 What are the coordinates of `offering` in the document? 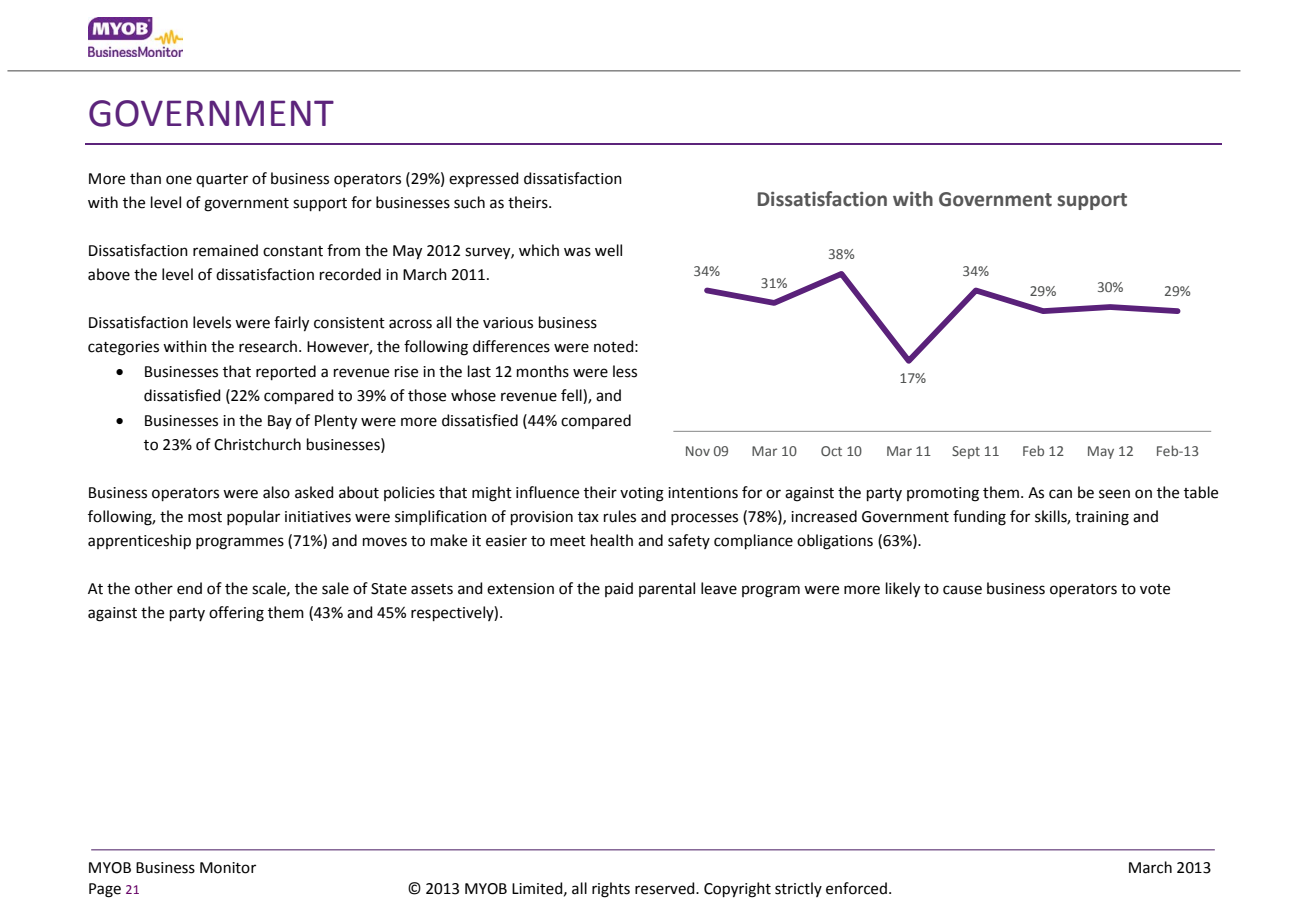 It's located at (236, 614).
